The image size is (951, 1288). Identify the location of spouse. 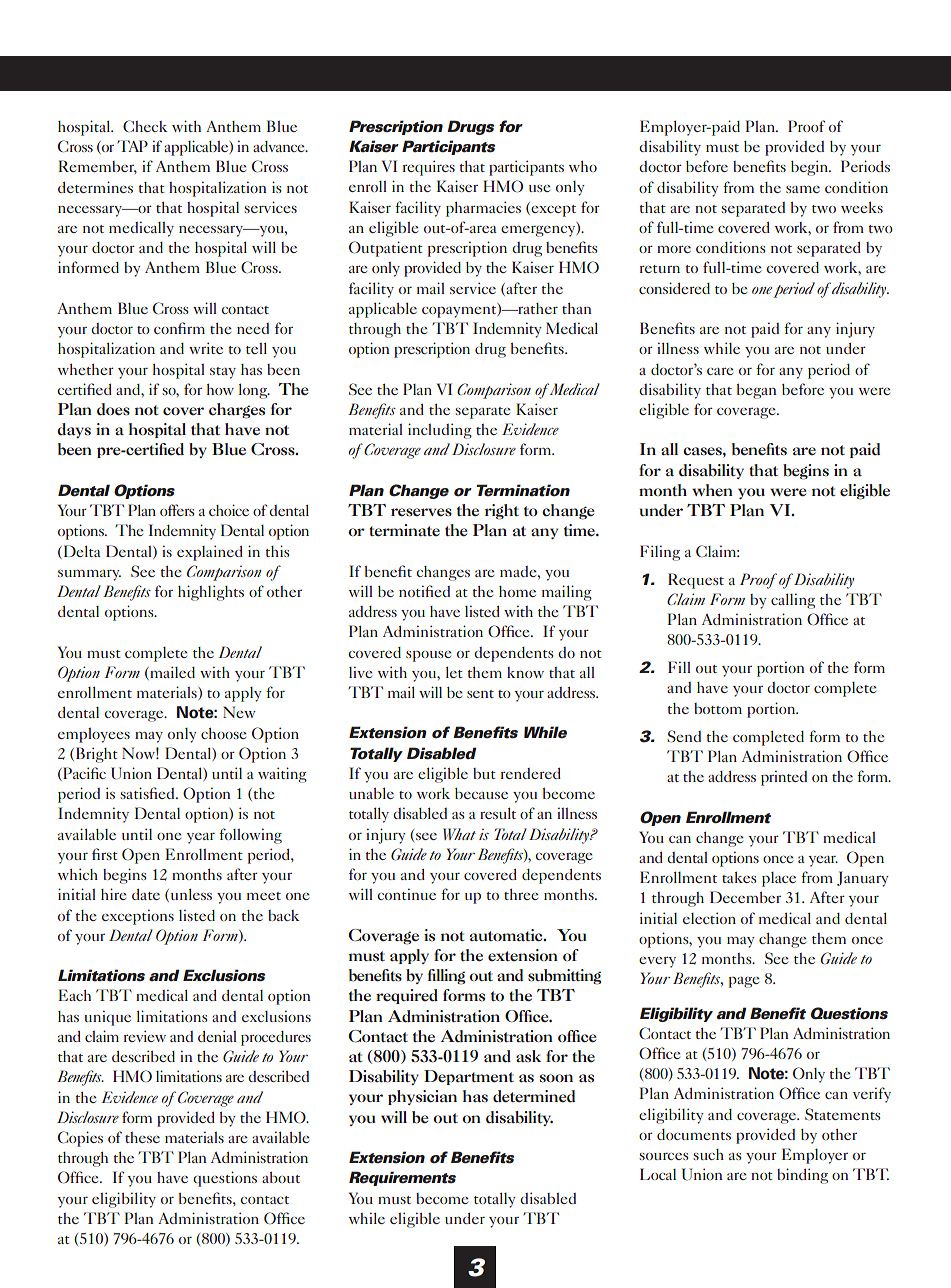
(429, 656).
